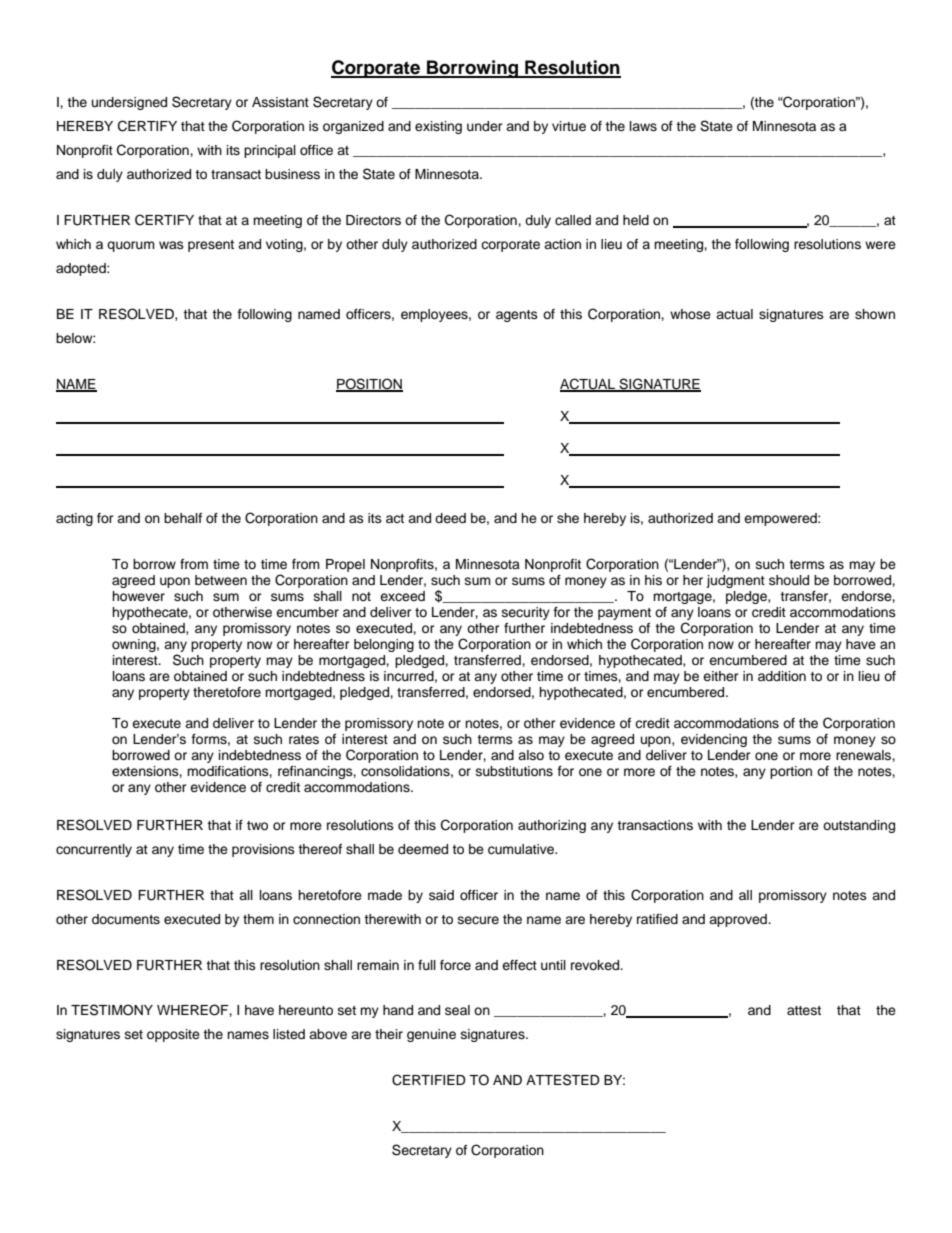  I want to click on however, so click(138, 596).
